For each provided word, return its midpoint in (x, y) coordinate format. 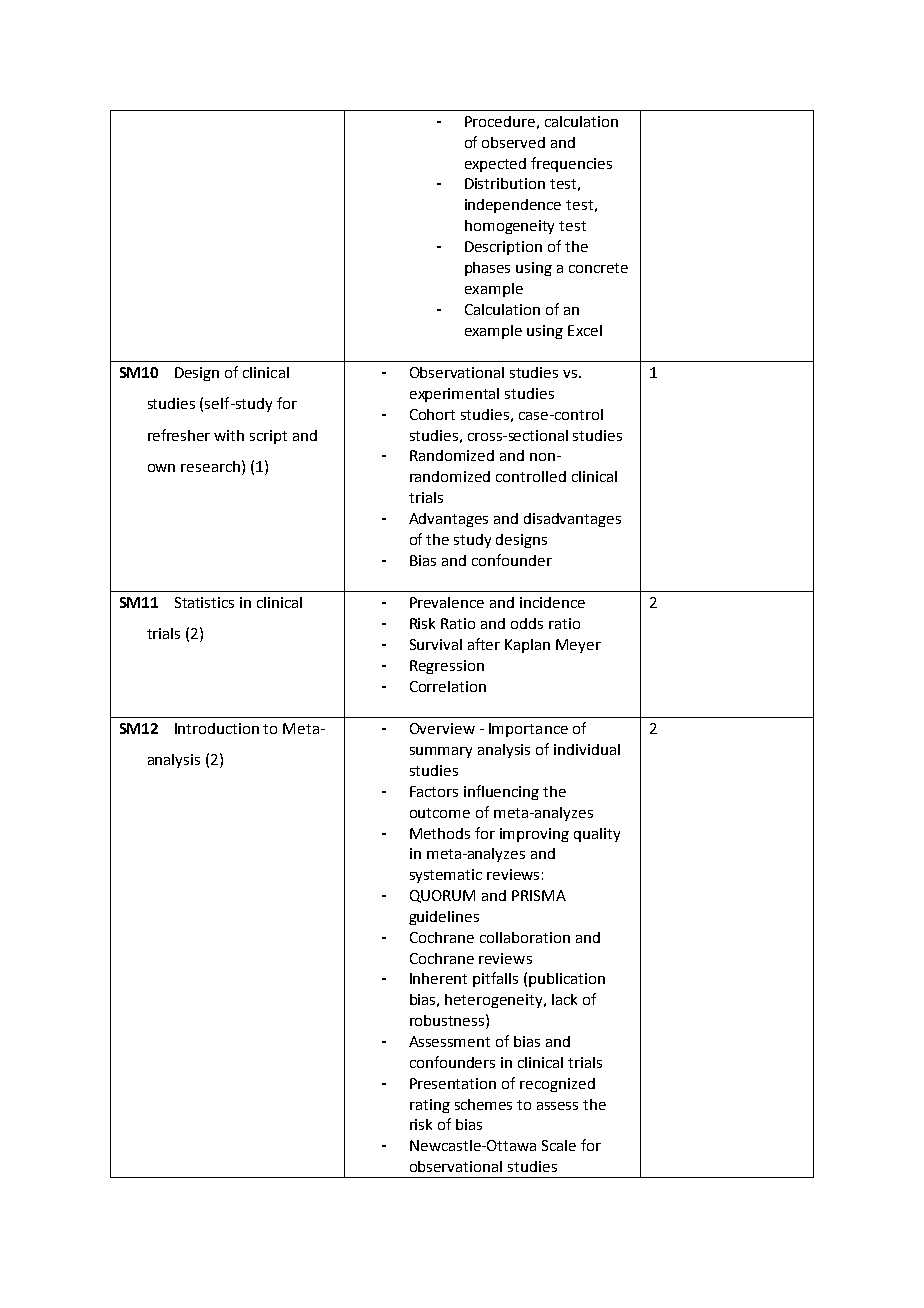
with (229, 435)
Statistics (204, 602)
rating (430, 1106)
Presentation (453, 1083)
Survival (436, 644)
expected (495, 165)
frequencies (571, 164)
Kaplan (527, 646)
